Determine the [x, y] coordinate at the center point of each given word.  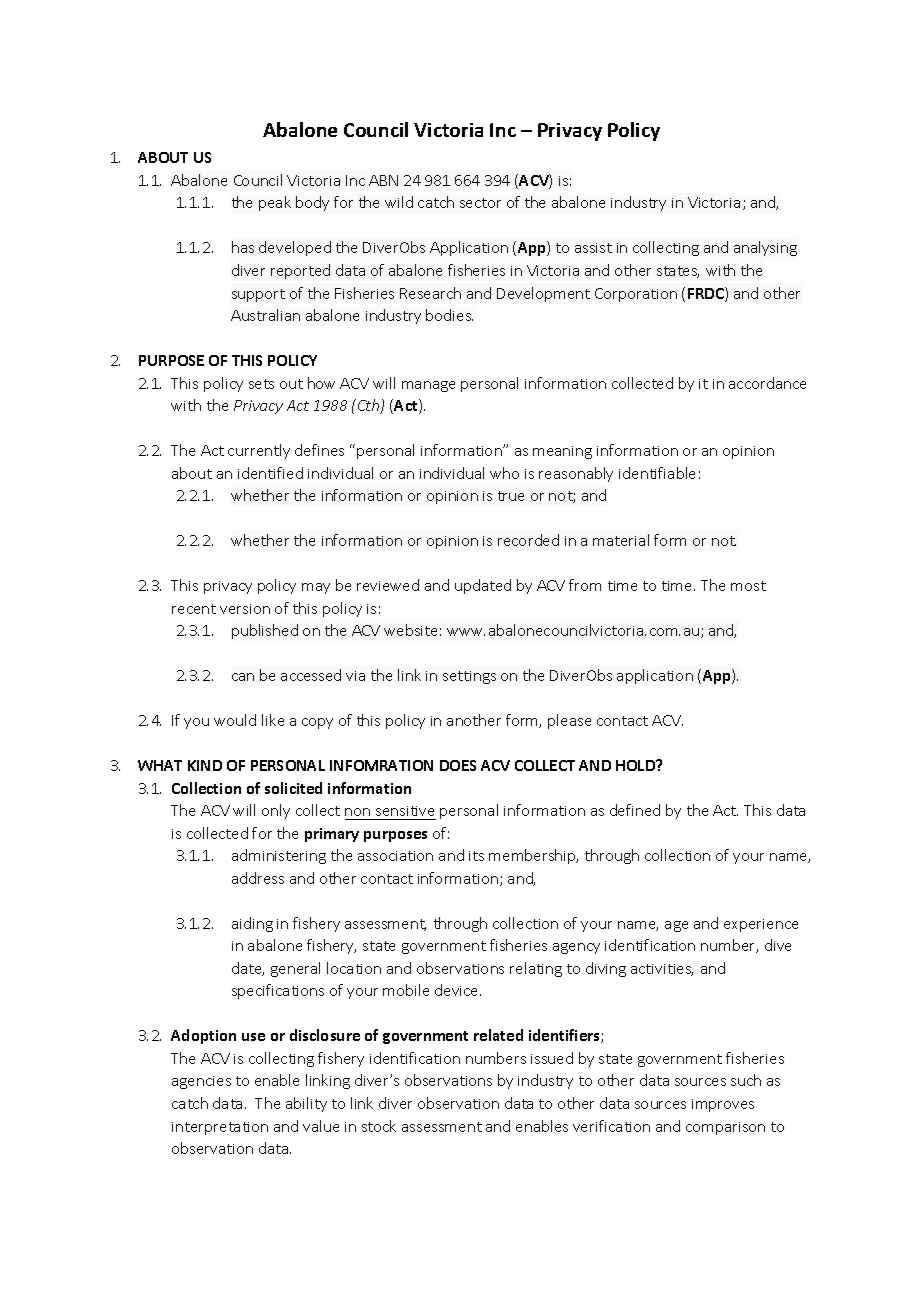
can [243, 677]
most [748, 586]
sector [480, 203]
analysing [765, 248]
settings [469, 677]
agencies [201, 1082]
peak [275, 203]
